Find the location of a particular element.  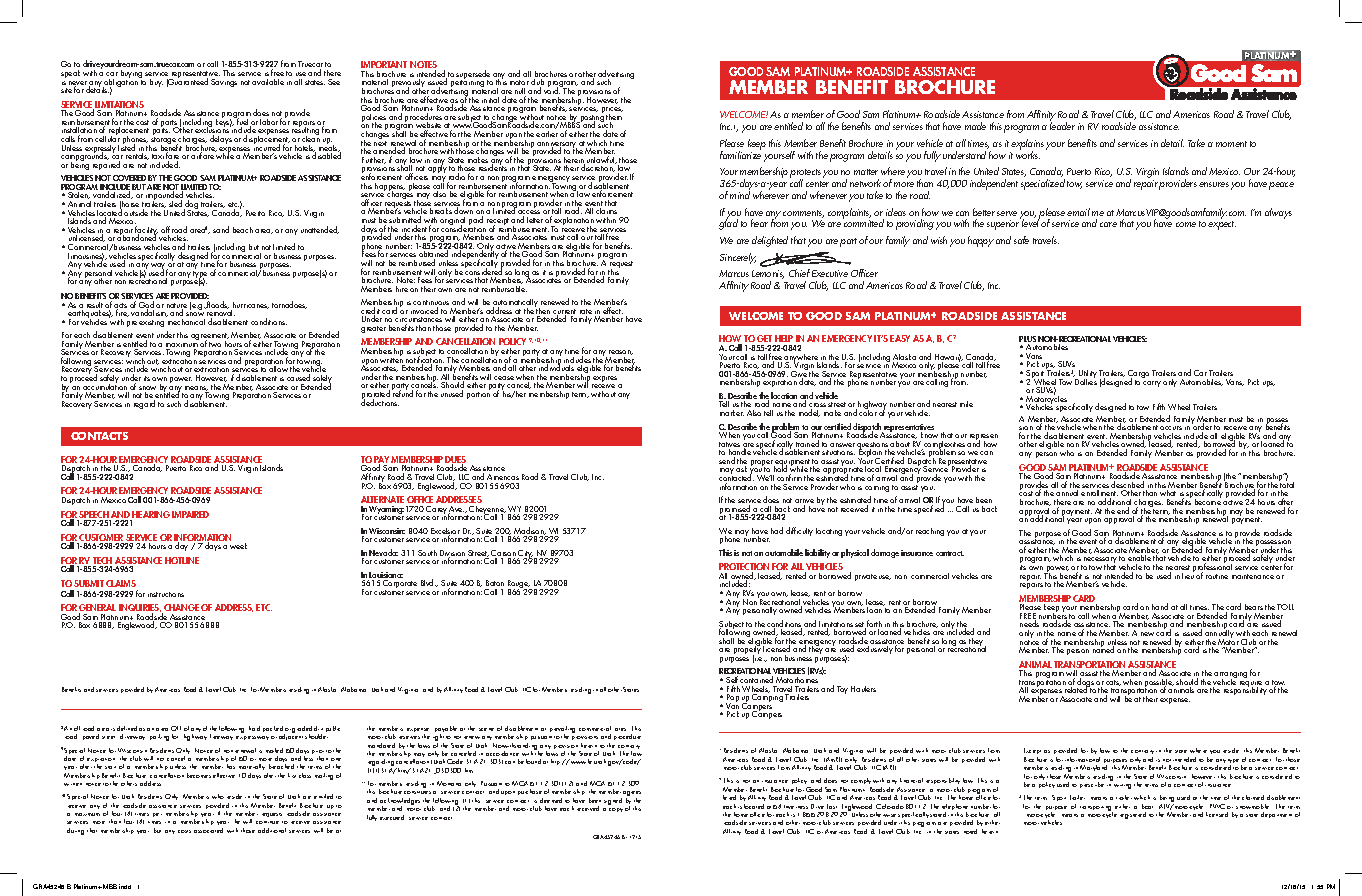

occurs is located at coordinates (1171, 428).
